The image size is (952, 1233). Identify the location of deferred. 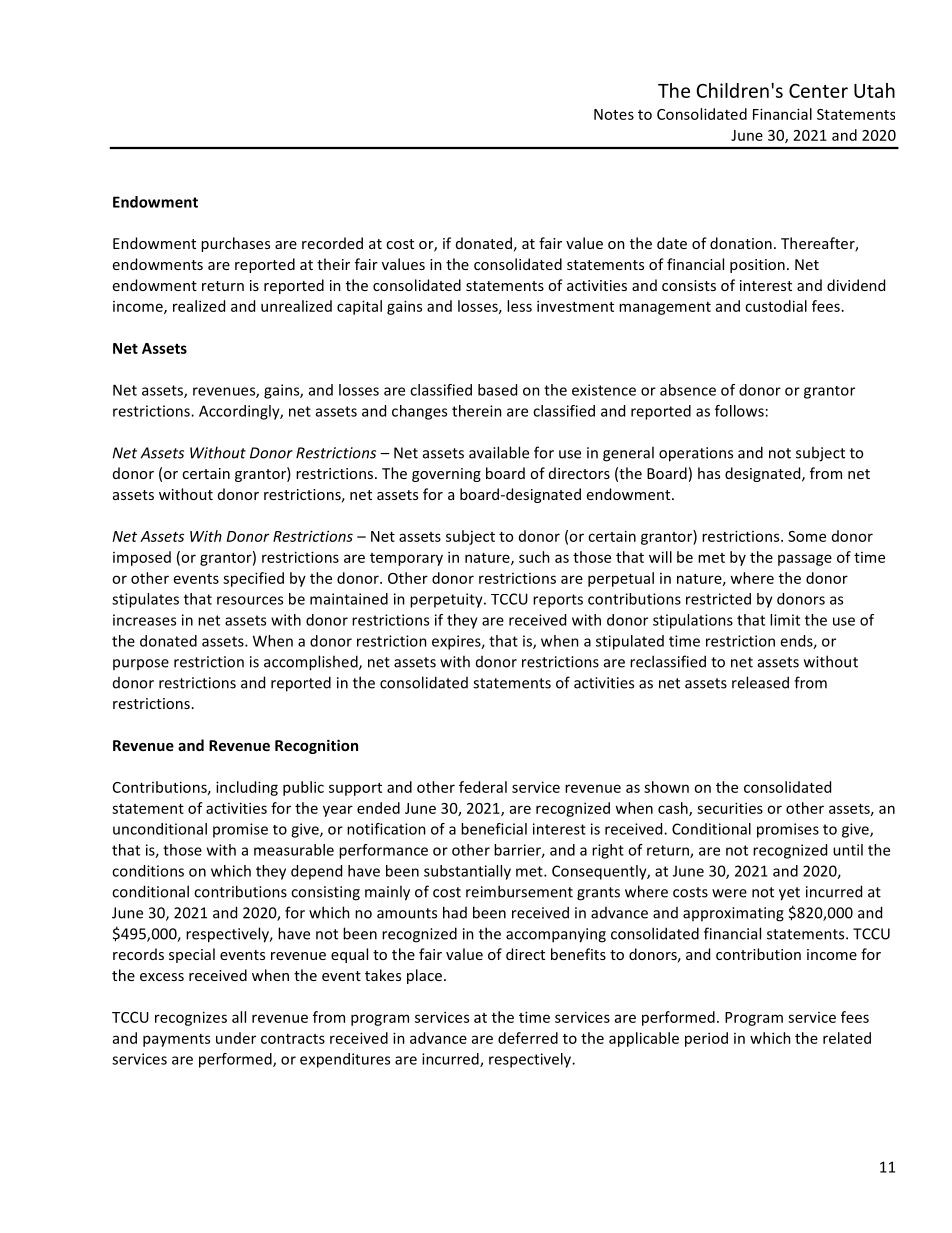
(528, 1038).
